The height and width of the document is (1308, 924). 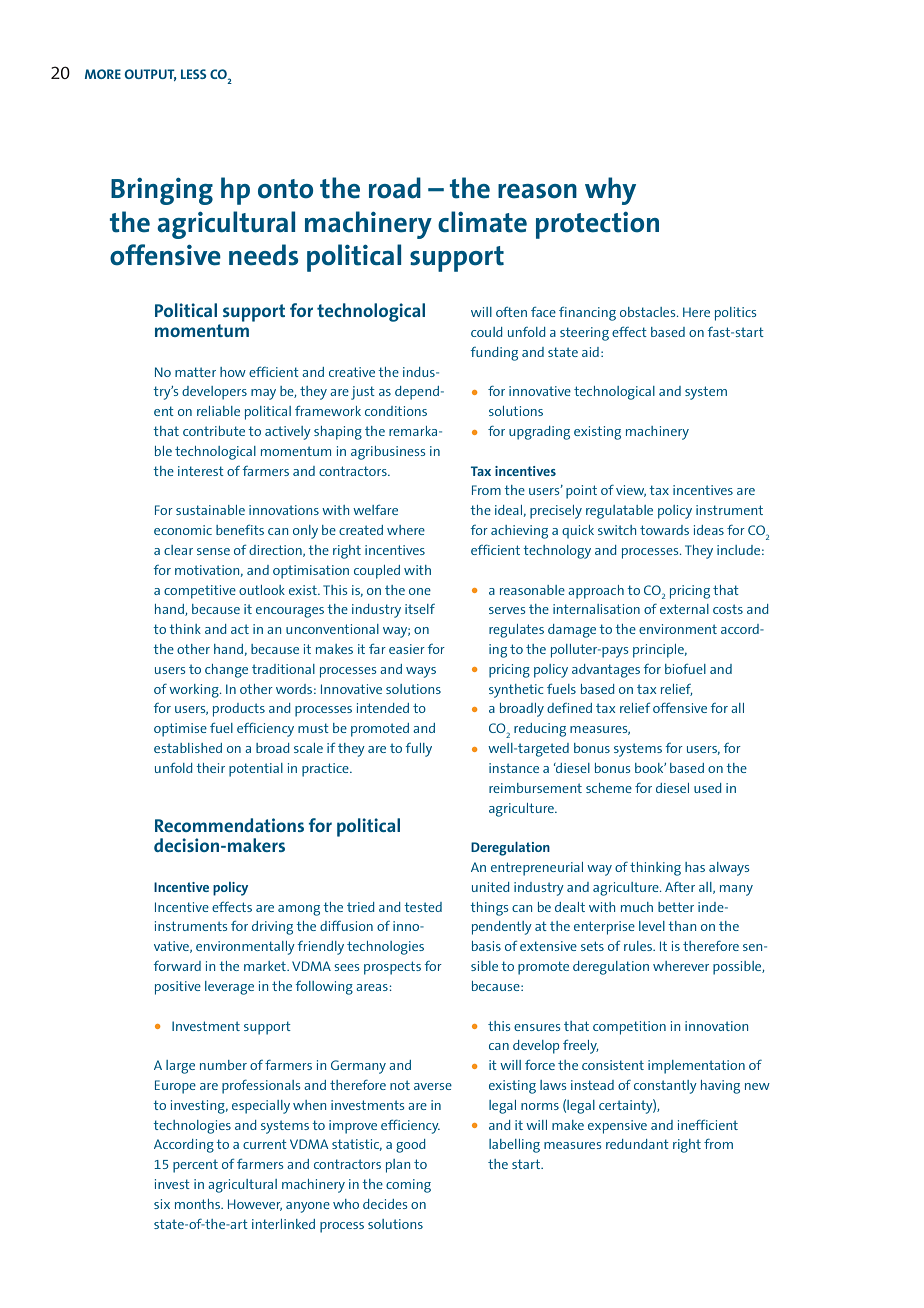 I want to click on why, so click(x=610, y=191).
